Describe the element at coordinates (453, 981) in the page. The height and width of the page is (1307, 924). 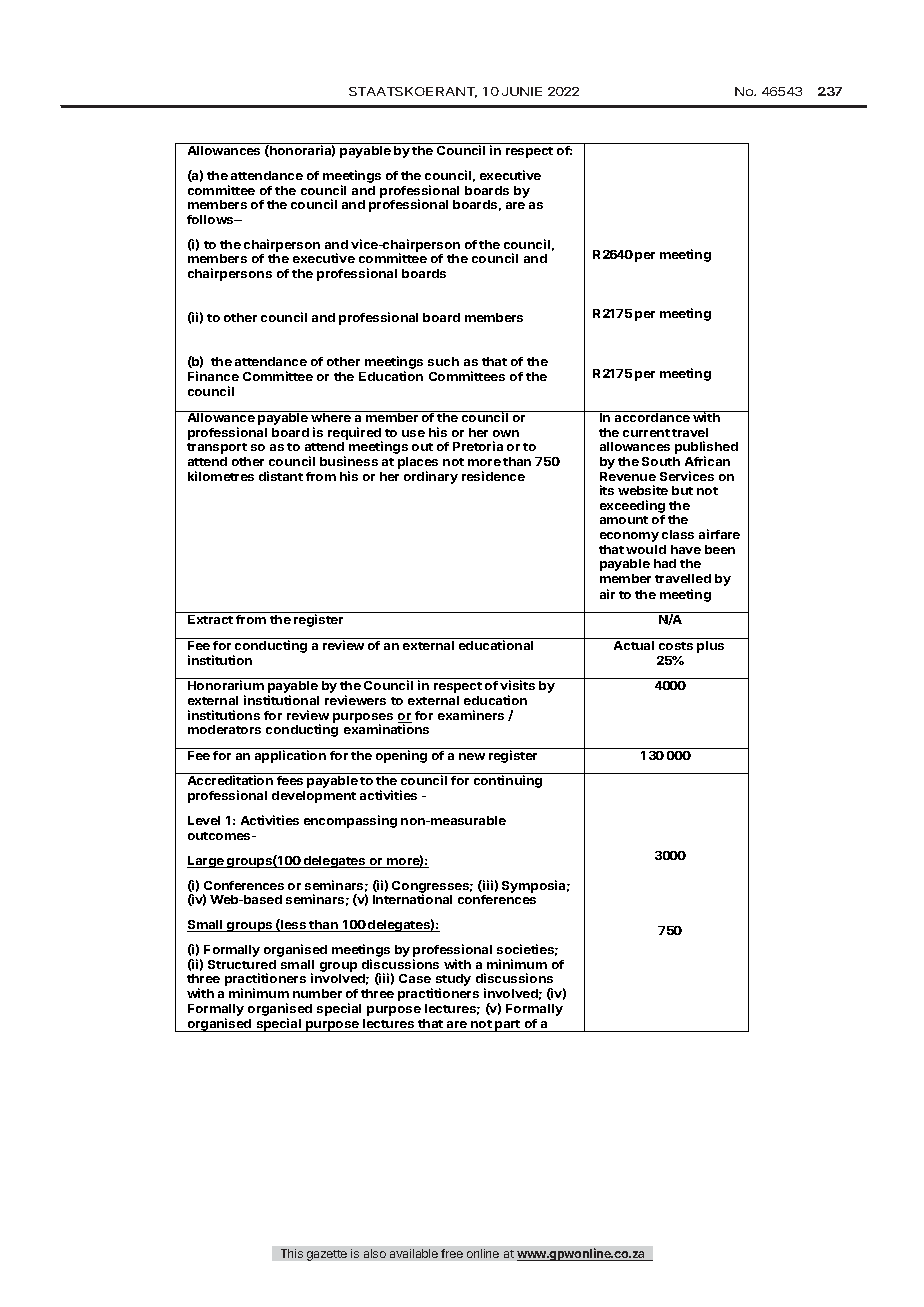
I see `study` at that location.
